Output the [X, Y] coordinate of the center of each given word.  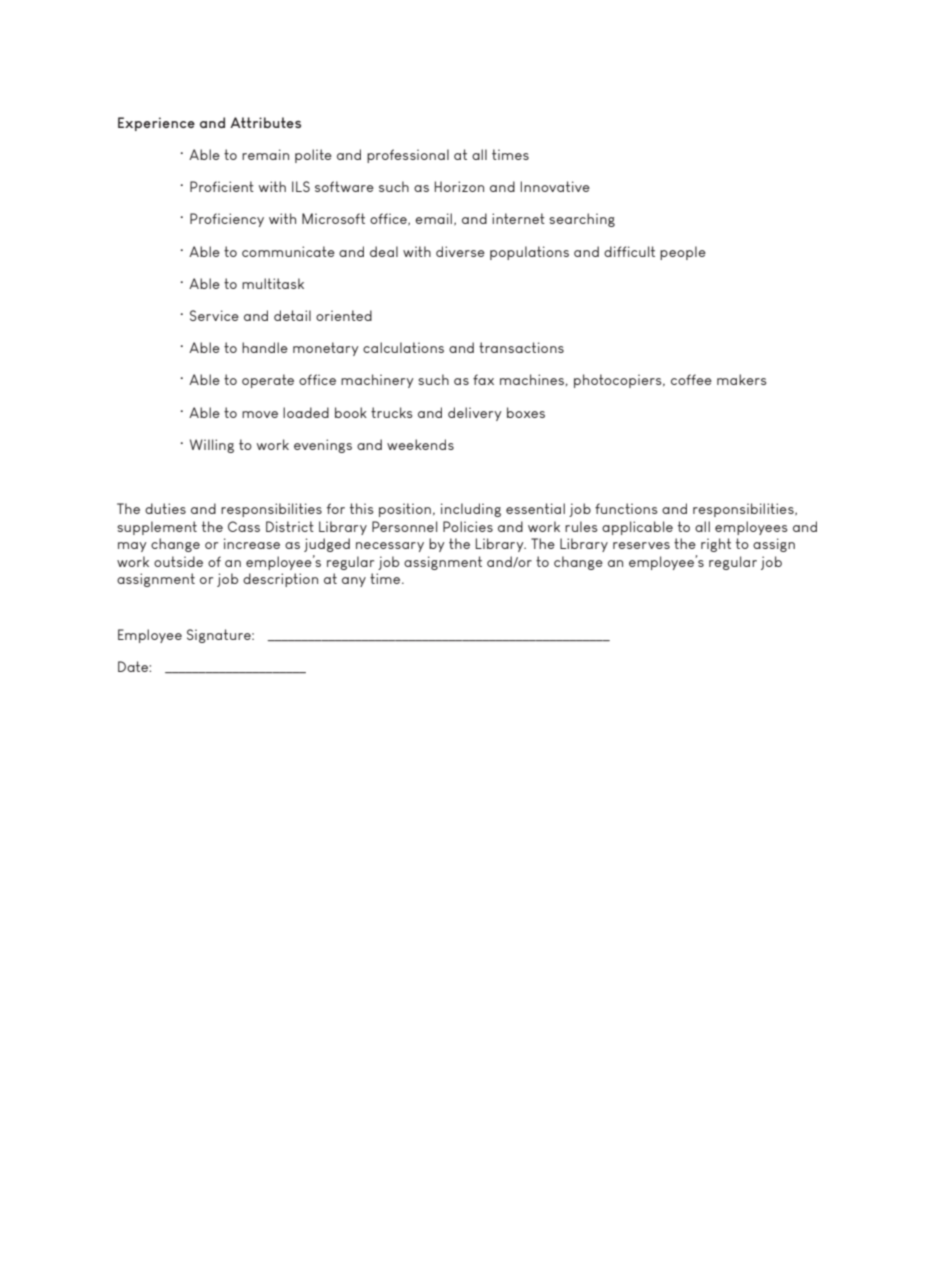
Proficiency [227, 220]
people [683, 253]
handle [265, 347]
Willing [212, 446]
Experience [156, 124]
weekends [420, 444]
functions [626, 508]
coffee [691, 379]
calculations [403, 347]
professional [408, 156]
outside [178, 561]
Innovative [555, 186]
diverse [460, 251]
